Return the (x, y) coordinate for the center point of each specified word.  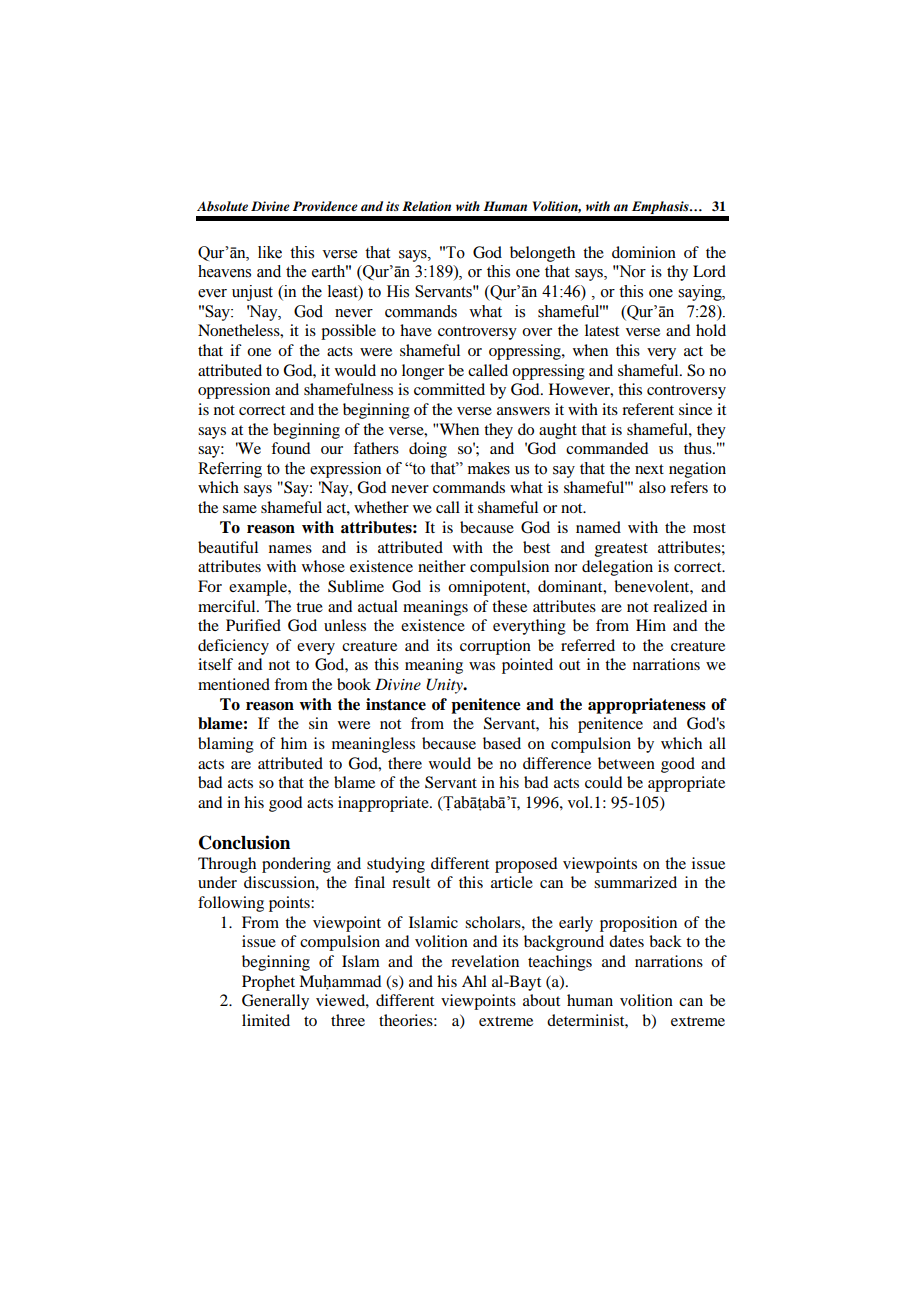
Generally (275, 1002)
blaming (226, 745)
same (240, 509)
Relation (426, 206)
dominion (644, 252)
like (270, 252)
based (502, 743)
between (626, 763)
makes (489, 468)
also (652, 487)
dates (626, 941)
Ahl (474, 981)
